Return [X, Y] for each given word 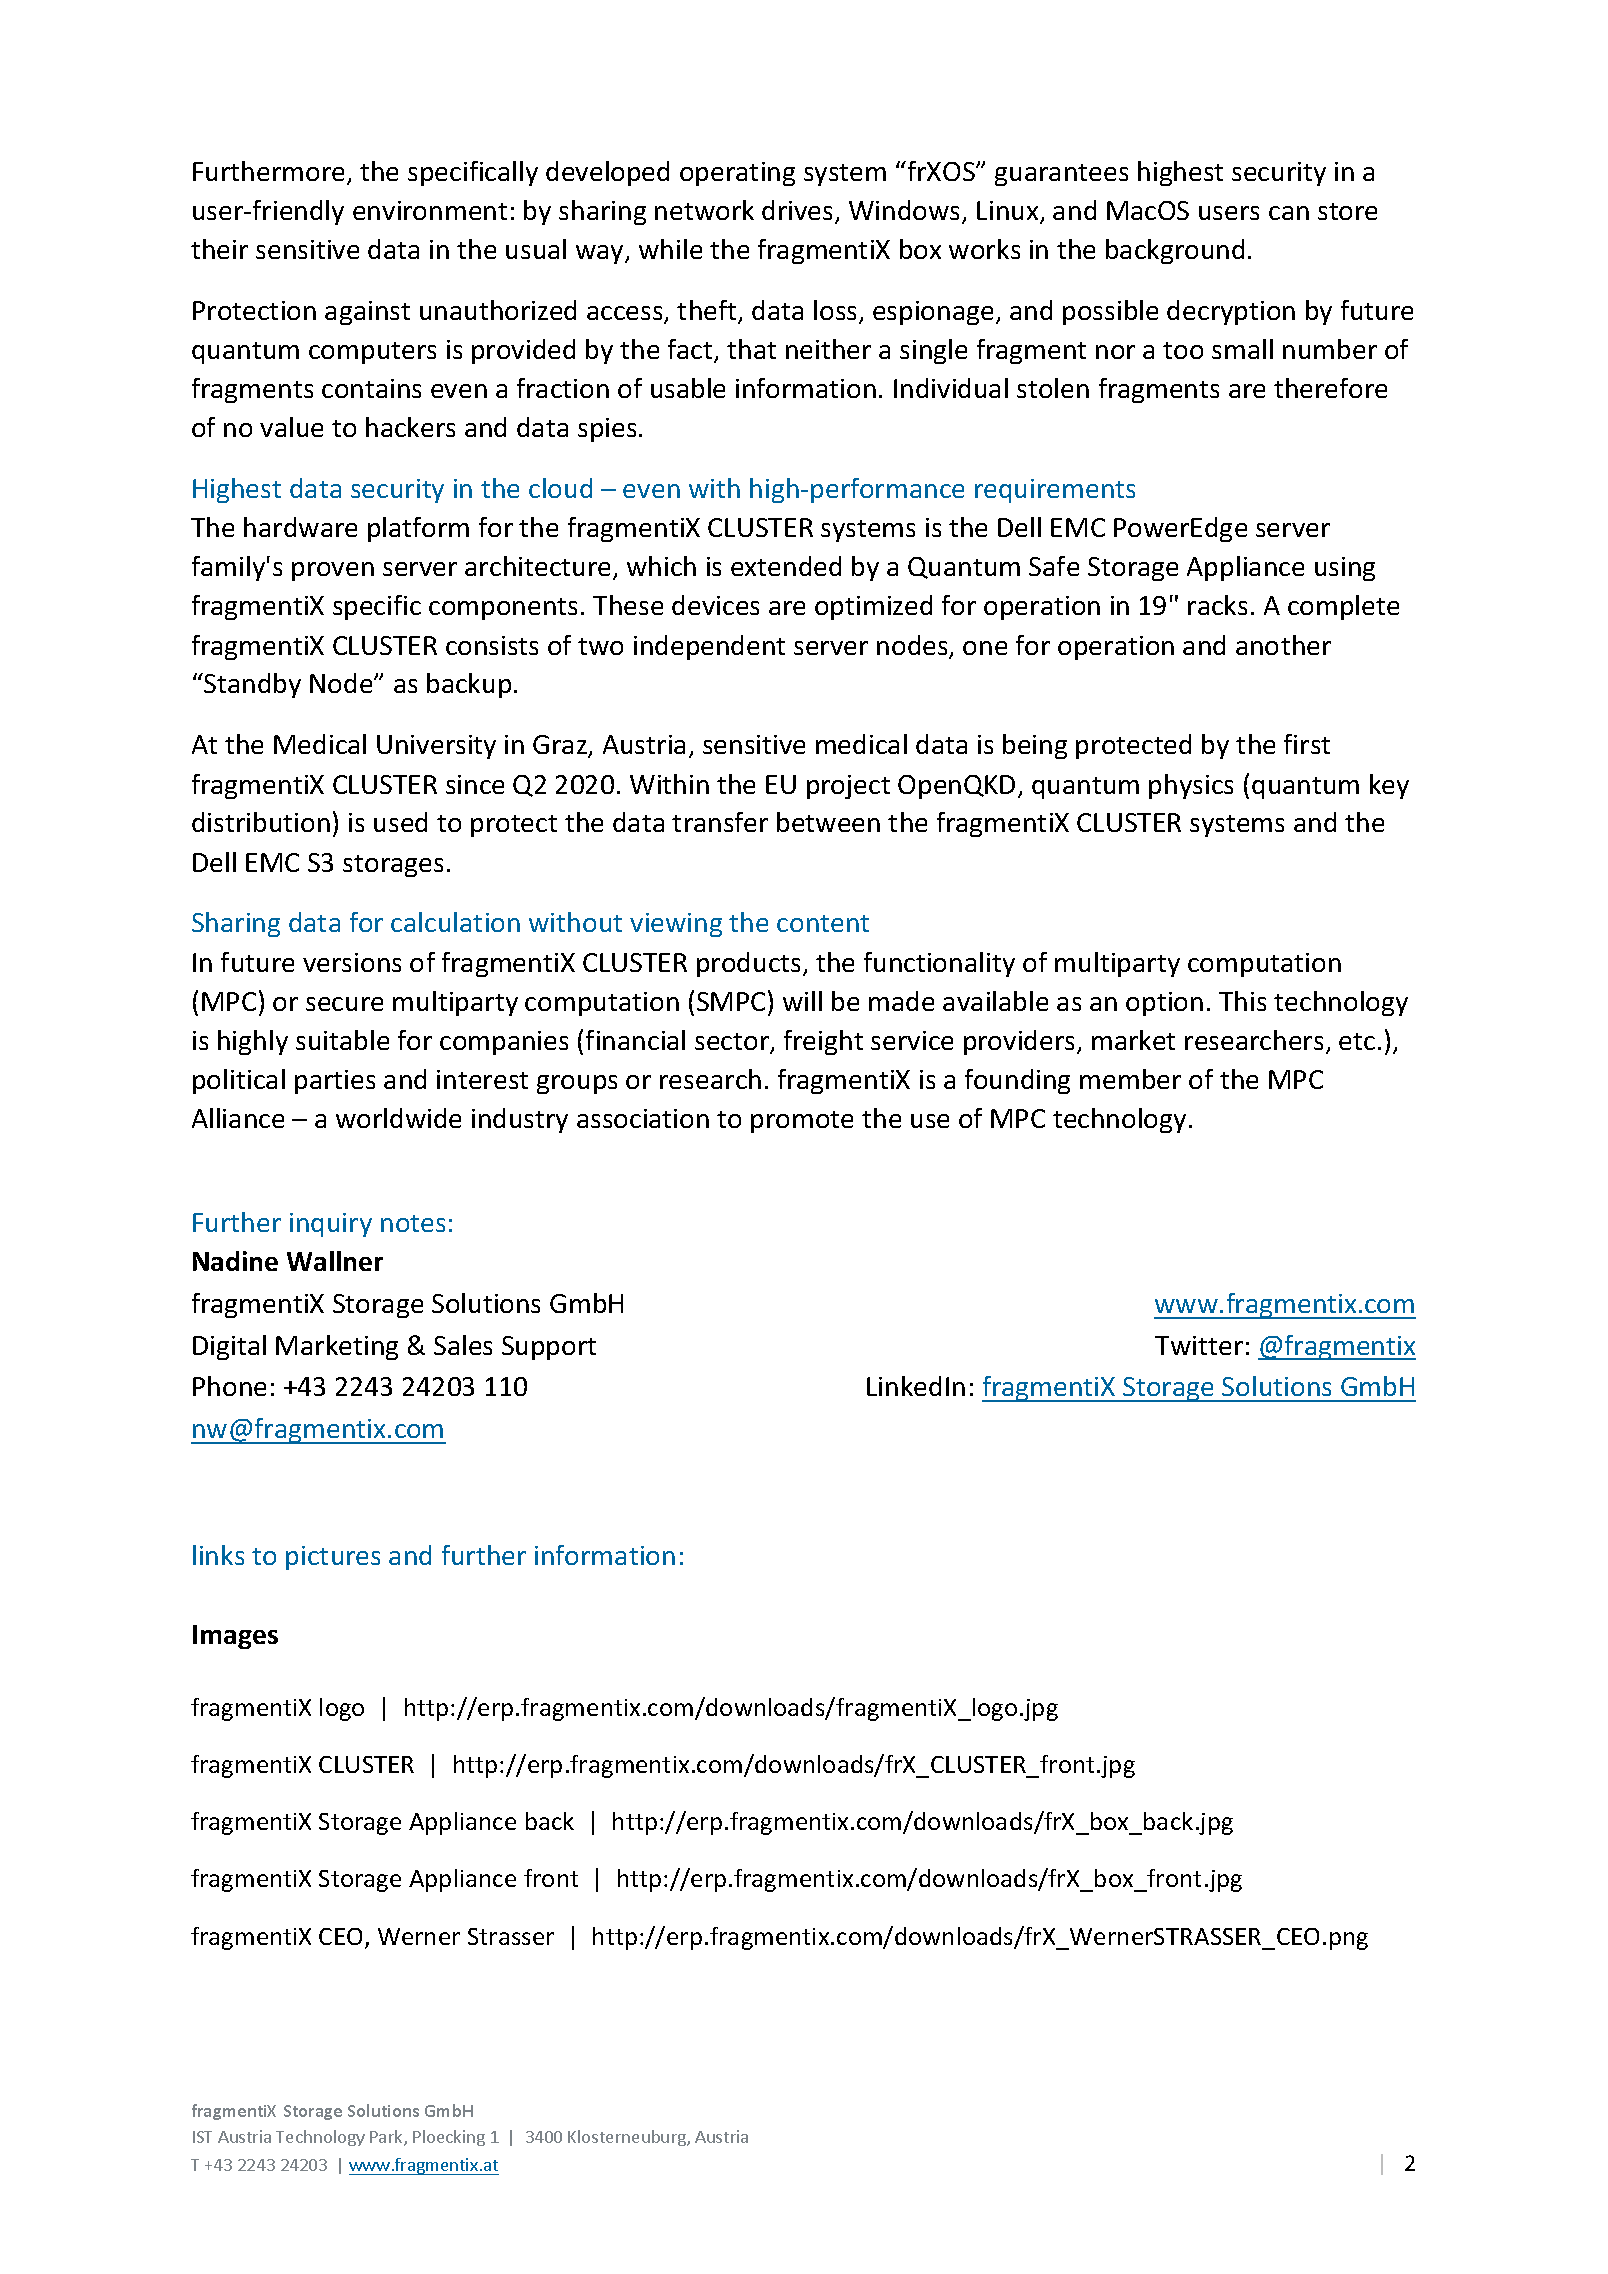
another [1283, 645]
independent [709, 647]
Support [549, 1348]
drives [799, 211]
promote [802, 1122]
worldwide [398, 1118]
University [436, 747]
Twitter [1199, 1345]
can [1289, 213]
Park [387, 2138]
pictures [333, 1558]
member [1130, 1079]
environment [430, 210]
